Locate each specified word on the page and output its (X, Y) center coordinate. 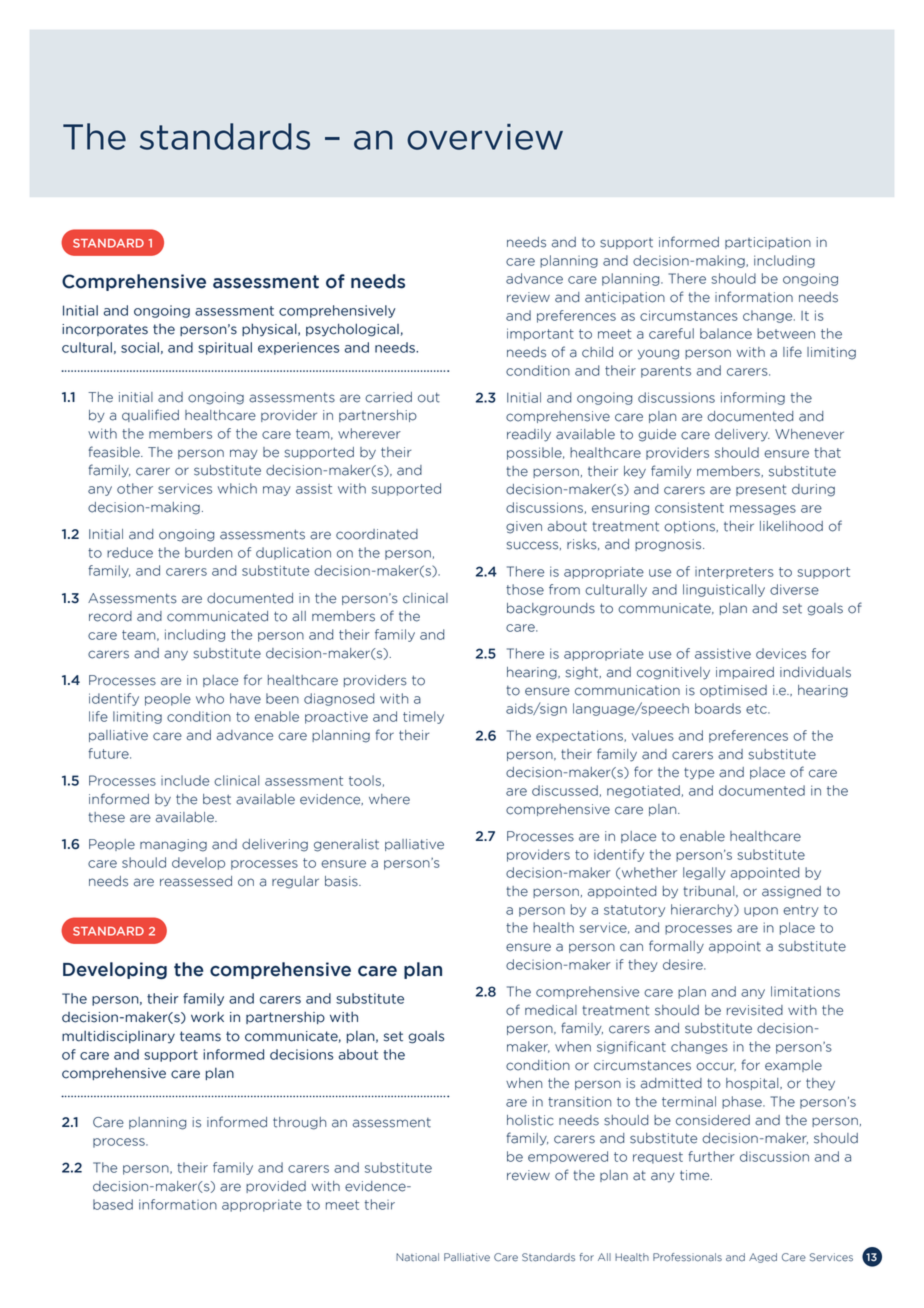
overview (485, 137)
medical (551, 1010)
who (210, 698)
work (207, 1017)
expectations (580, 736)
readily (529, 435)
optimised (733, 691)
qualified (150, 415)
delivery (742, 435)
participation (768, 243)
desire (684, 964)
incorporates (105, 330)
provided (276, 1187)
